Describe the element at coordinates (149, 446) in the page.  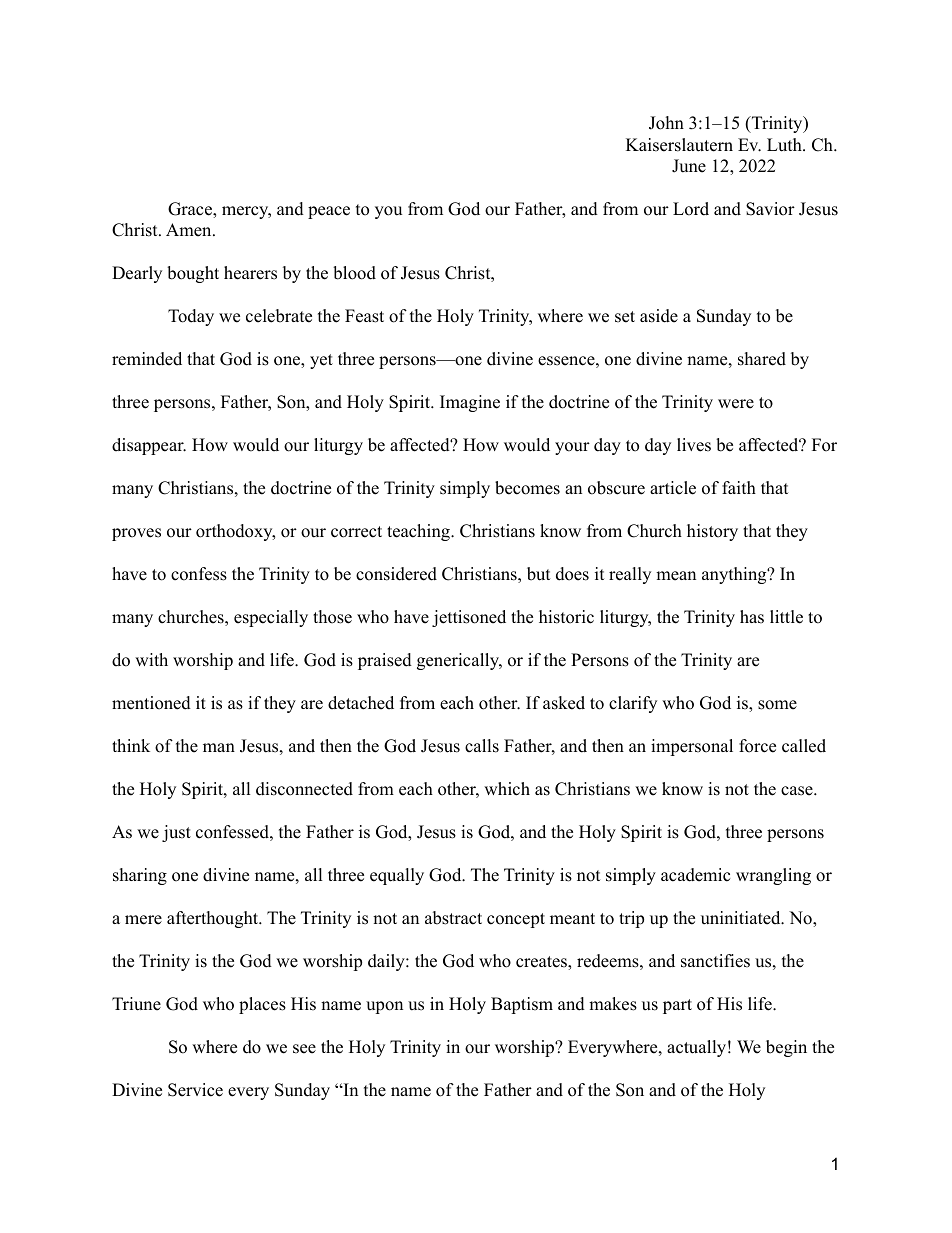
I see `disappear` at that location.
